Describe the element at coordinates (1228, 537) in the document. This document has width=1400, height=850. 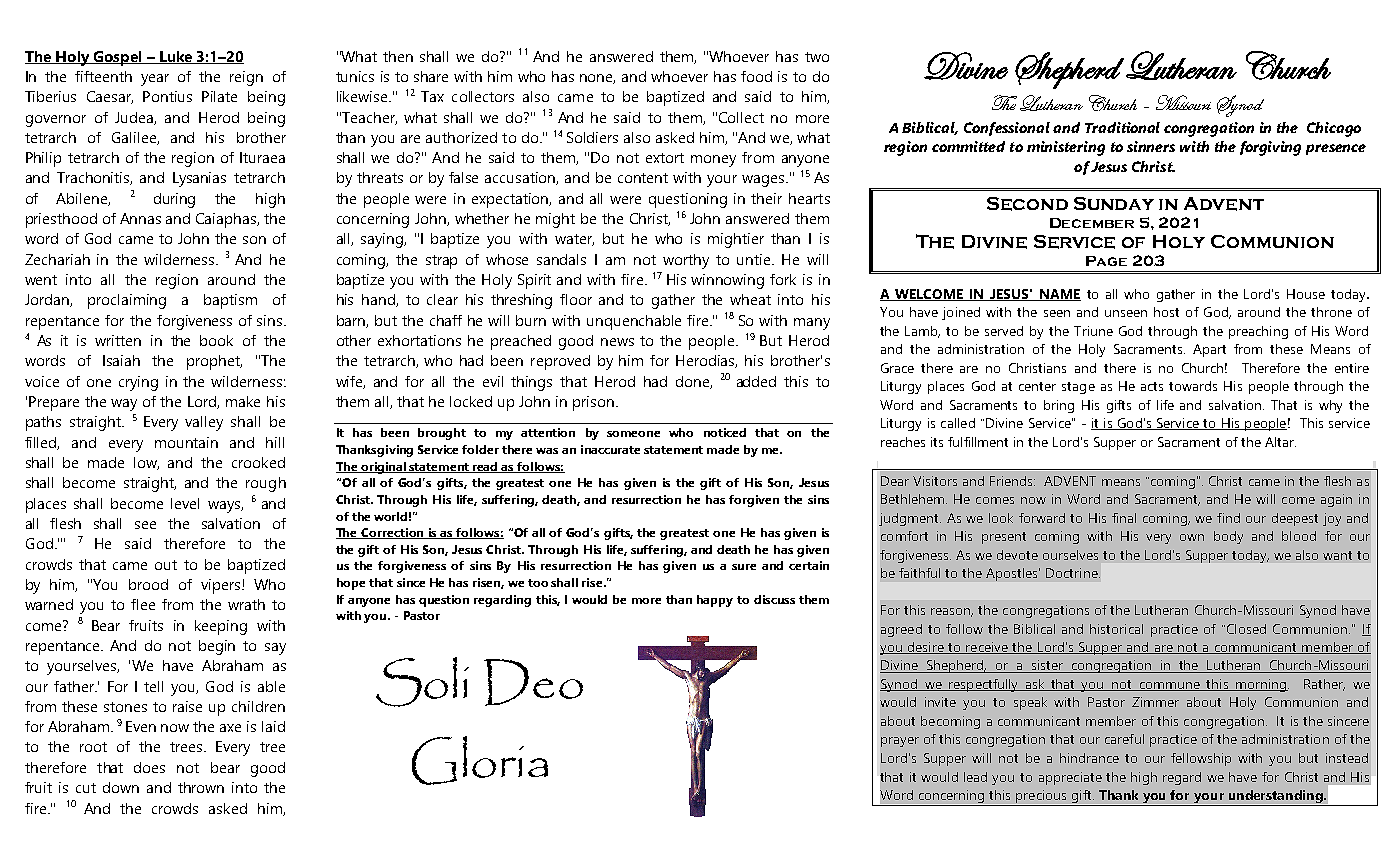
I see `body` at that location.
